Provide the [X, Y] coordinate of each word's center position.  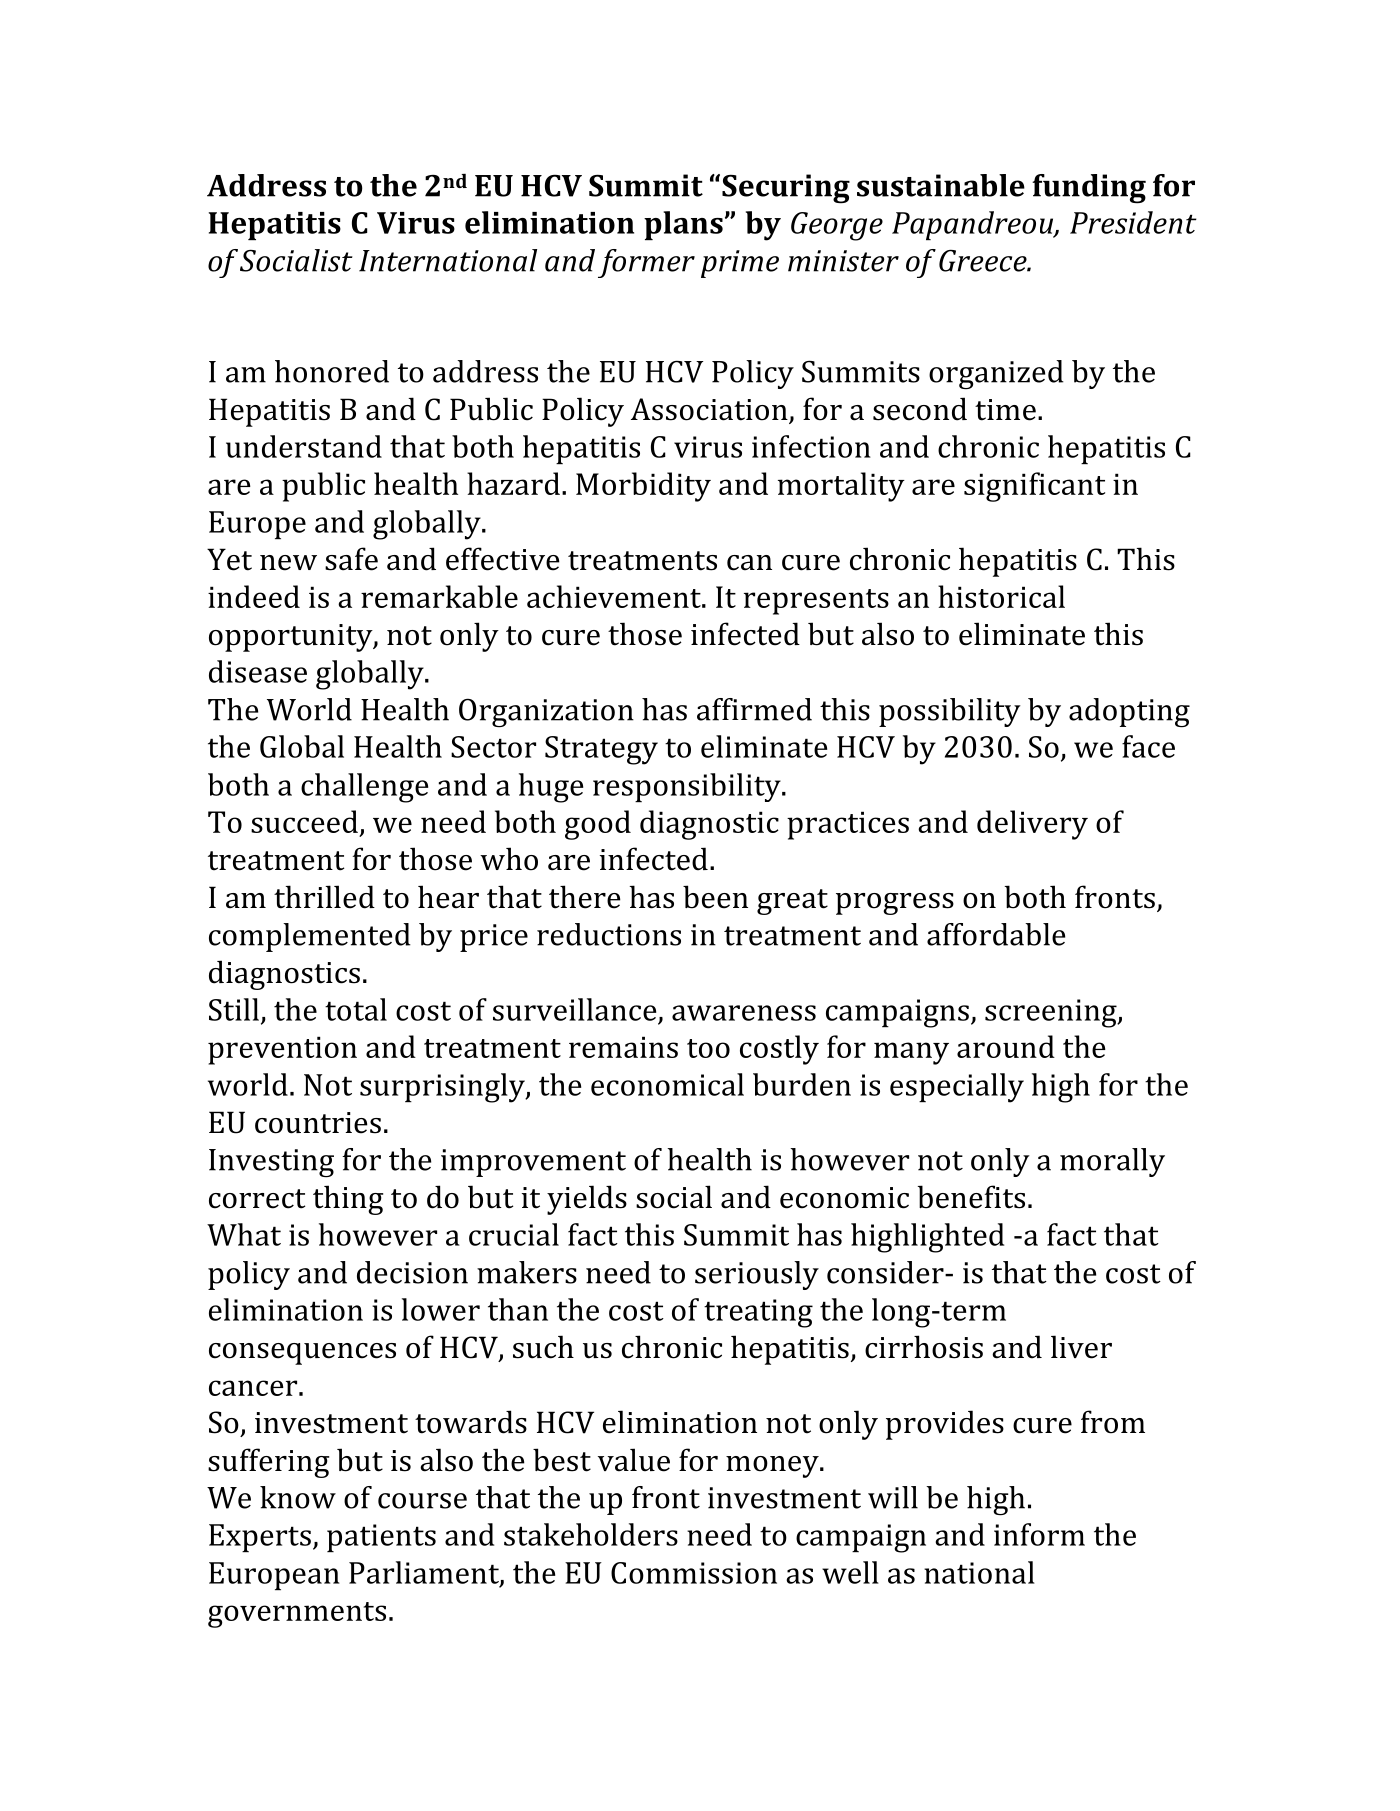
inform [1039, 1534]
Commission [694, 1573]
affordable [996, 934]
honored [332, 371]
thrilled [324, 897]
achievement [615, 596]
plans [683, 225]
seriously [757, 1275]
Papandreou [974, 225]
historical [1001, 596]
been [715, 897]
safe [351, 559]
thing [348, 1200]
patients [381, 1538]
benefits [971, 1197]
